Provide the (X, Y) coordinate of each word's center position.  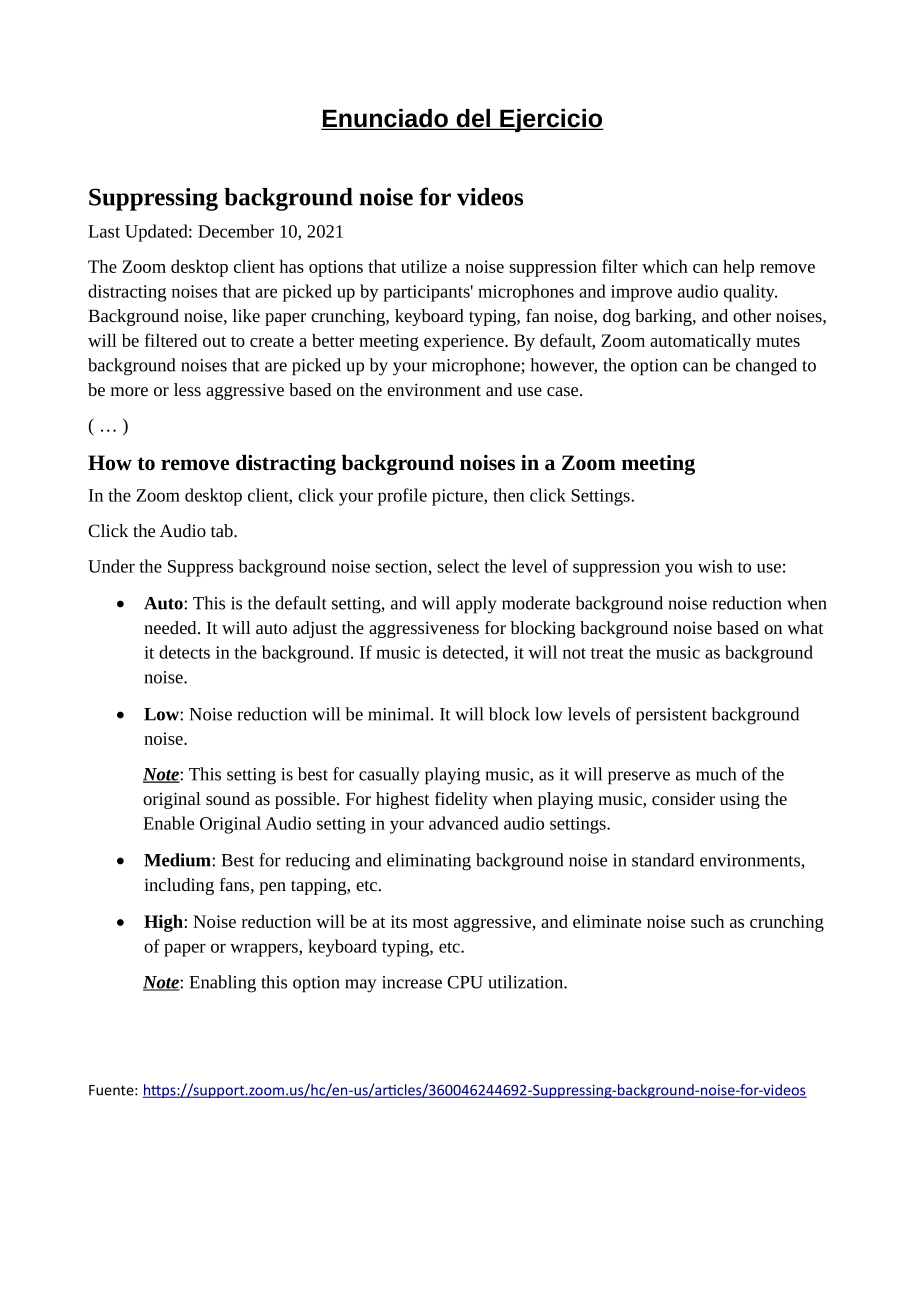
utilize (424, 266)
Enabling (222, 984)
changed (766, 367)
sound (228, 798)
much (716, 774)
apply (476, 605)
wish (715, 566)
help (738, 268)
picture (458, 497)
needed (171, 627)
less (187, 389)
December (236, 231)
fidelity (461, 800)
